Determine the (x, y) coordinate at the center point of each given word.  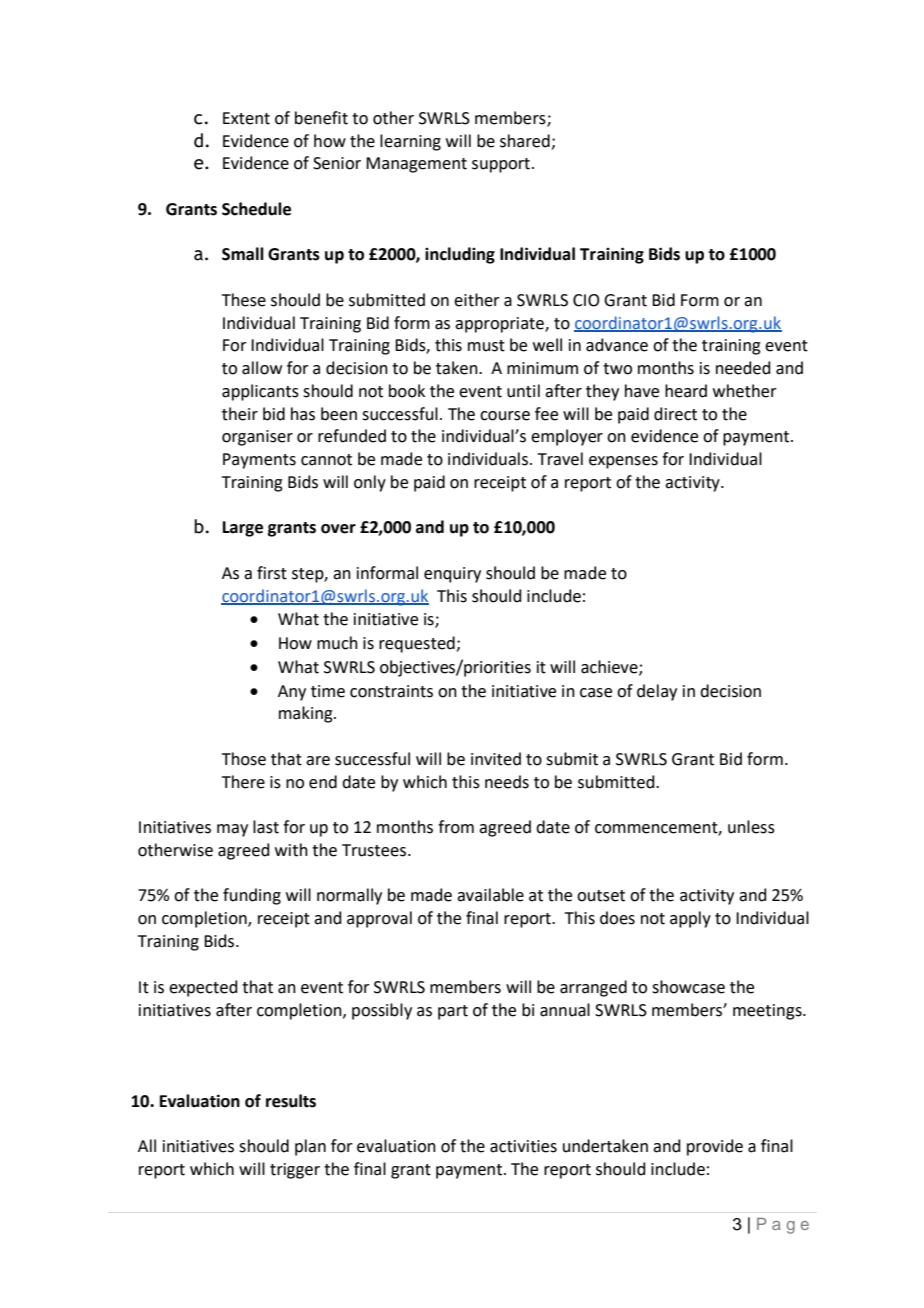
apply (690, 919)
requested (418, 644)
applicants (260, 392)
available (490, 895)
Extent (246, 118)
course (505, 416)
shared (525, 141)
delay (657, 692)
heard (686, 391)
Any (292, 693)
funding (252, 896)
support (501, 165)
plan (310, 1147)
